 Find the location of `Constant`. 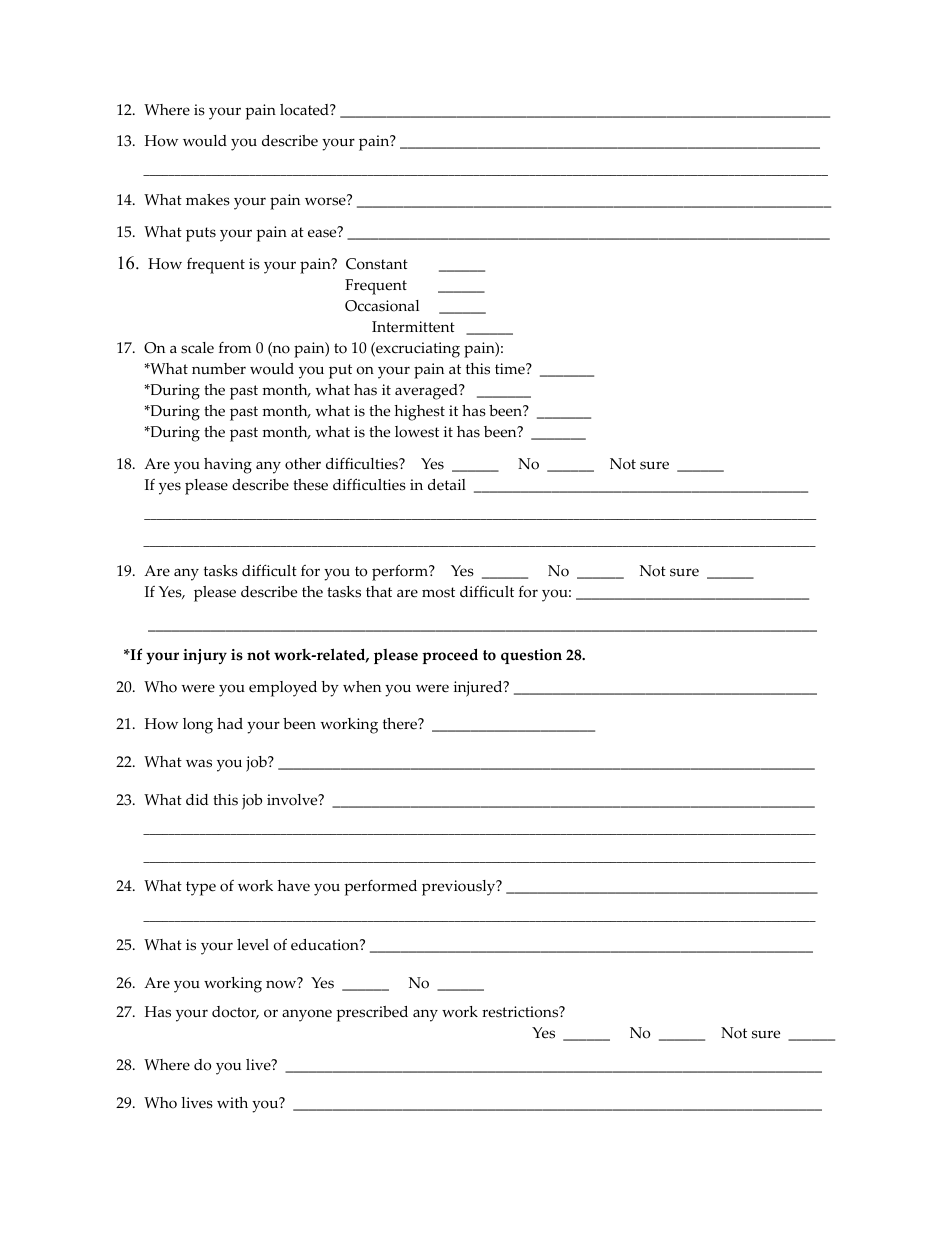

Constant is located at coordinates (377, 264).
